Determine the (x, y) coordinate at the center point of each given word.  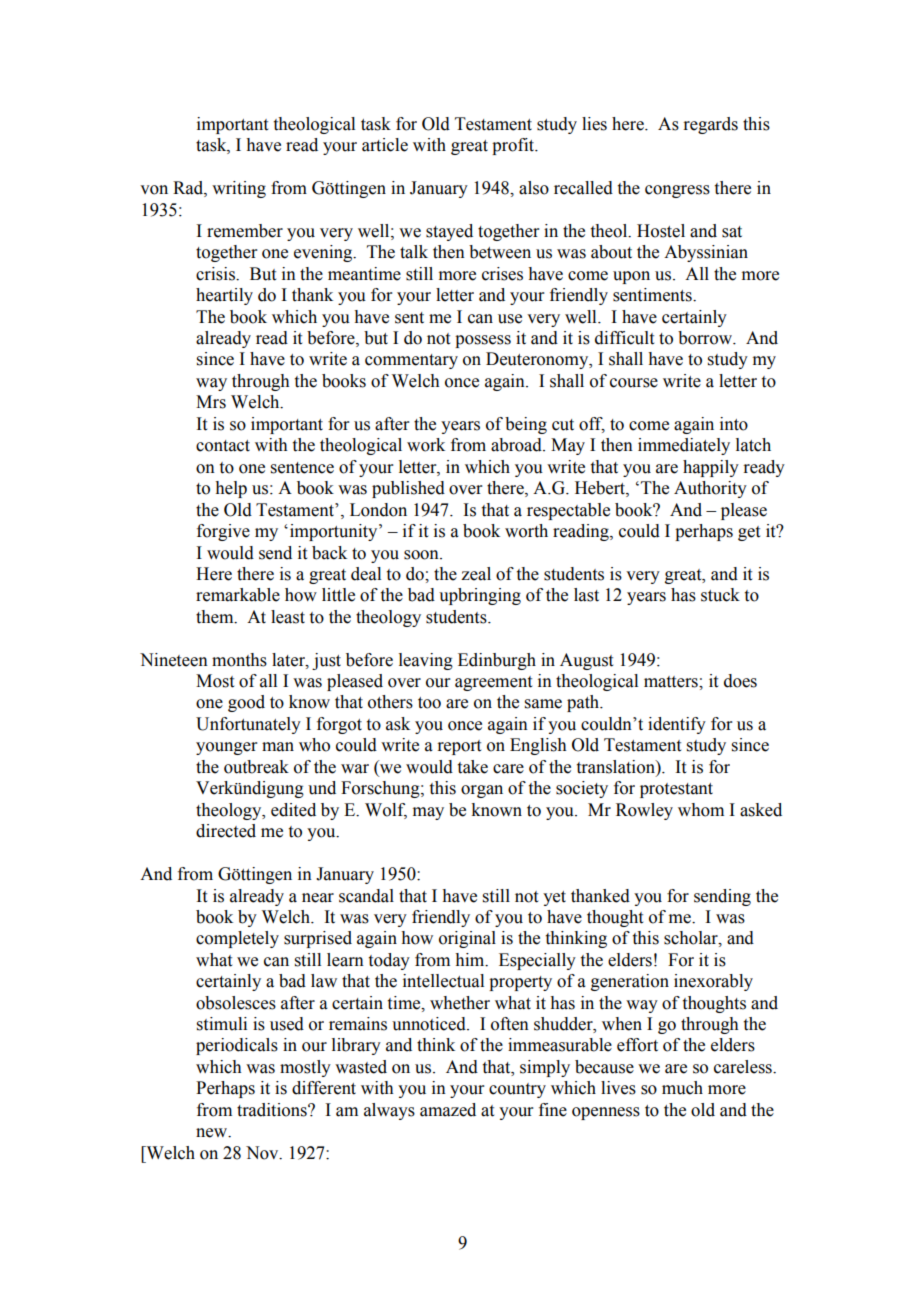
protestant (676, 790)
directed (226, 831)
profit (514, 146)
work (426, 445)
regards (710, 125)
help (231, 489)
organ (482, 791)
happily (711, 468)
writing (239, 189)
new (213, 1133)
